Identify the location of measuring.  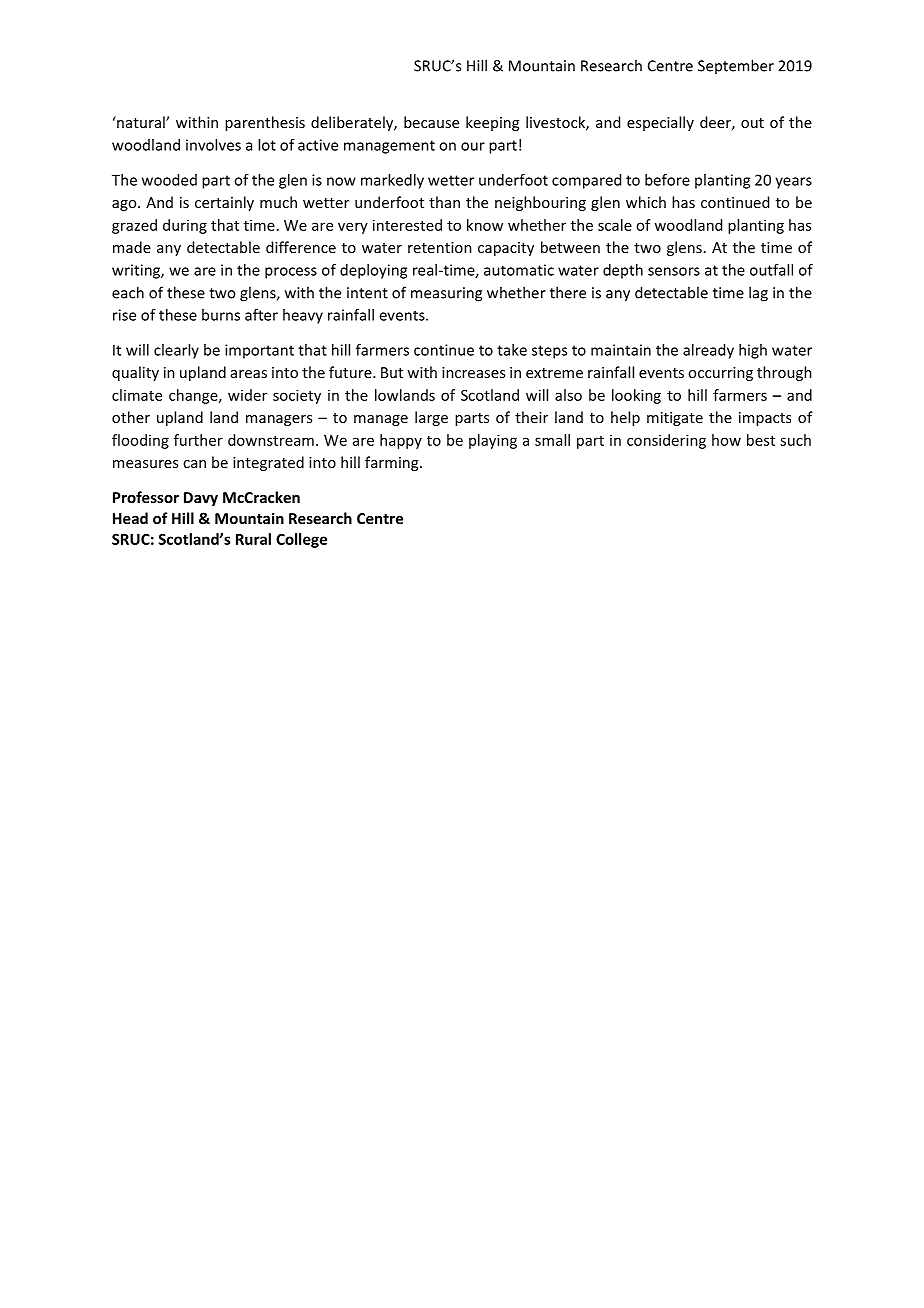
(446, 294).
